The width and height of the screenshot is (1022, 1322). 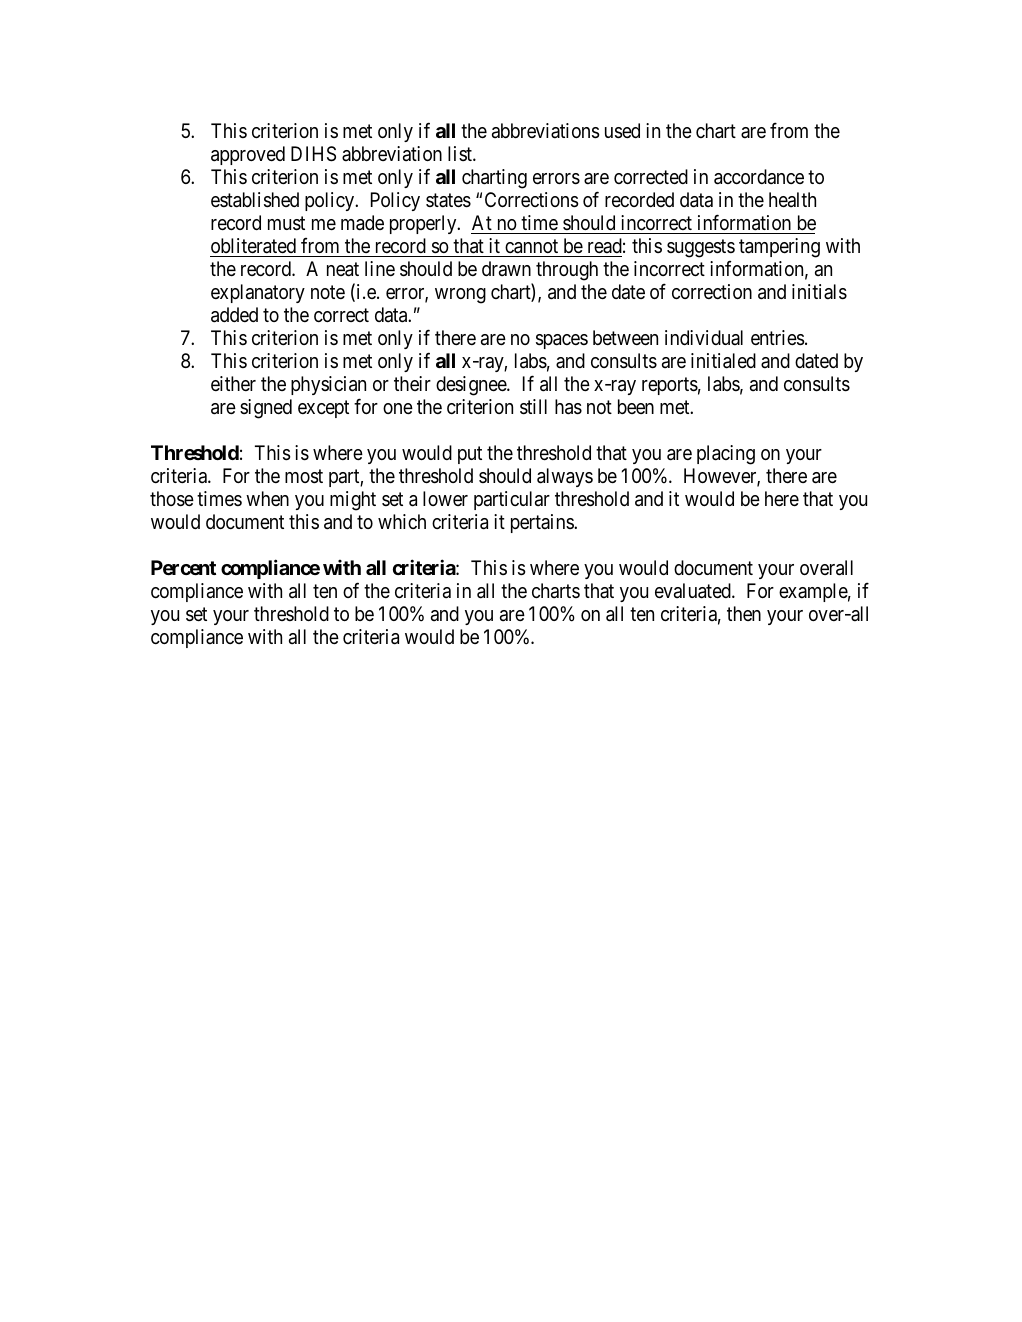 What do you see at coordinates (694, 591) in the screenshot?
I see `evaluated` at bounding box center [694, 591].
